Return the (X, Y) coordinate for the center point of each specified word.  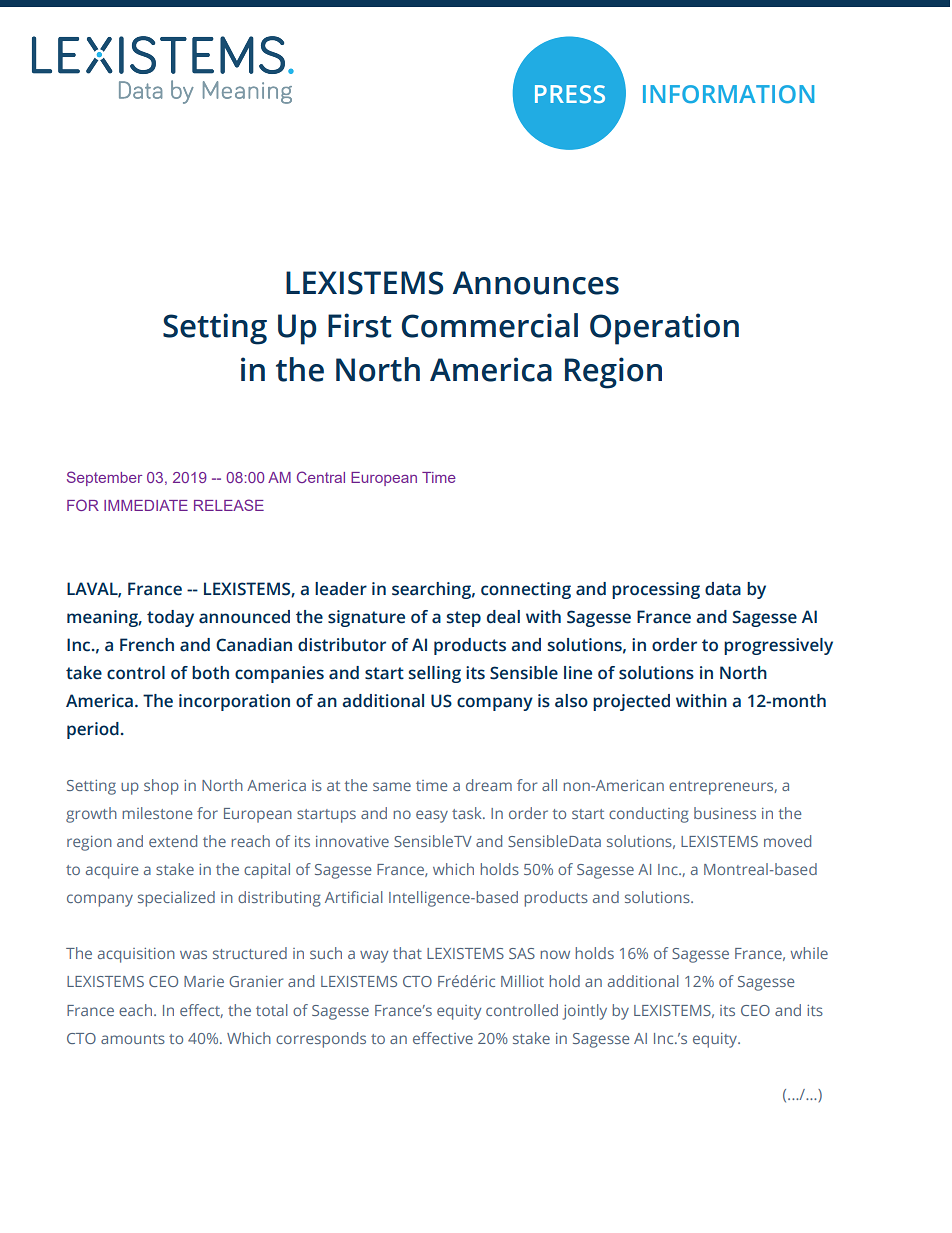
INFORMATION (728, 94)
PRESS (570, 94)
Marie (204, 981)
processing (656, 590)
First (359, 325)
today (170, 618)
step (464, 619)
